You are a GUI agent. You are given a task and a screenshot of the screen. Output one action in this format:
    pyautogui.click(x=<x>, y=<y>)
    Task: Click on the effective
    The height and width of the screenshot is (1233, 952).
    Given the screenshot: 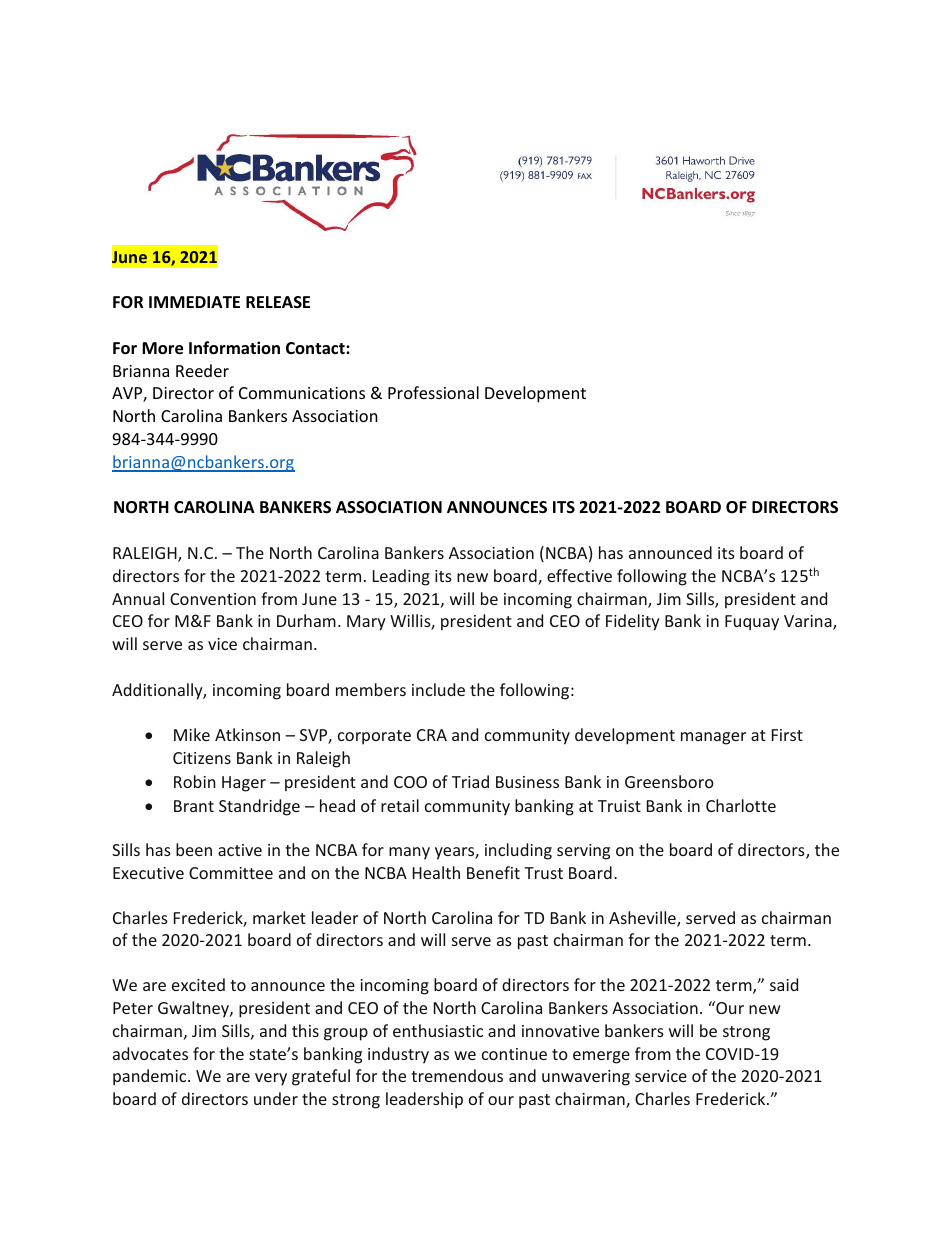 What is the action you would take?
    pyautogui.click(x=579, y=575)
